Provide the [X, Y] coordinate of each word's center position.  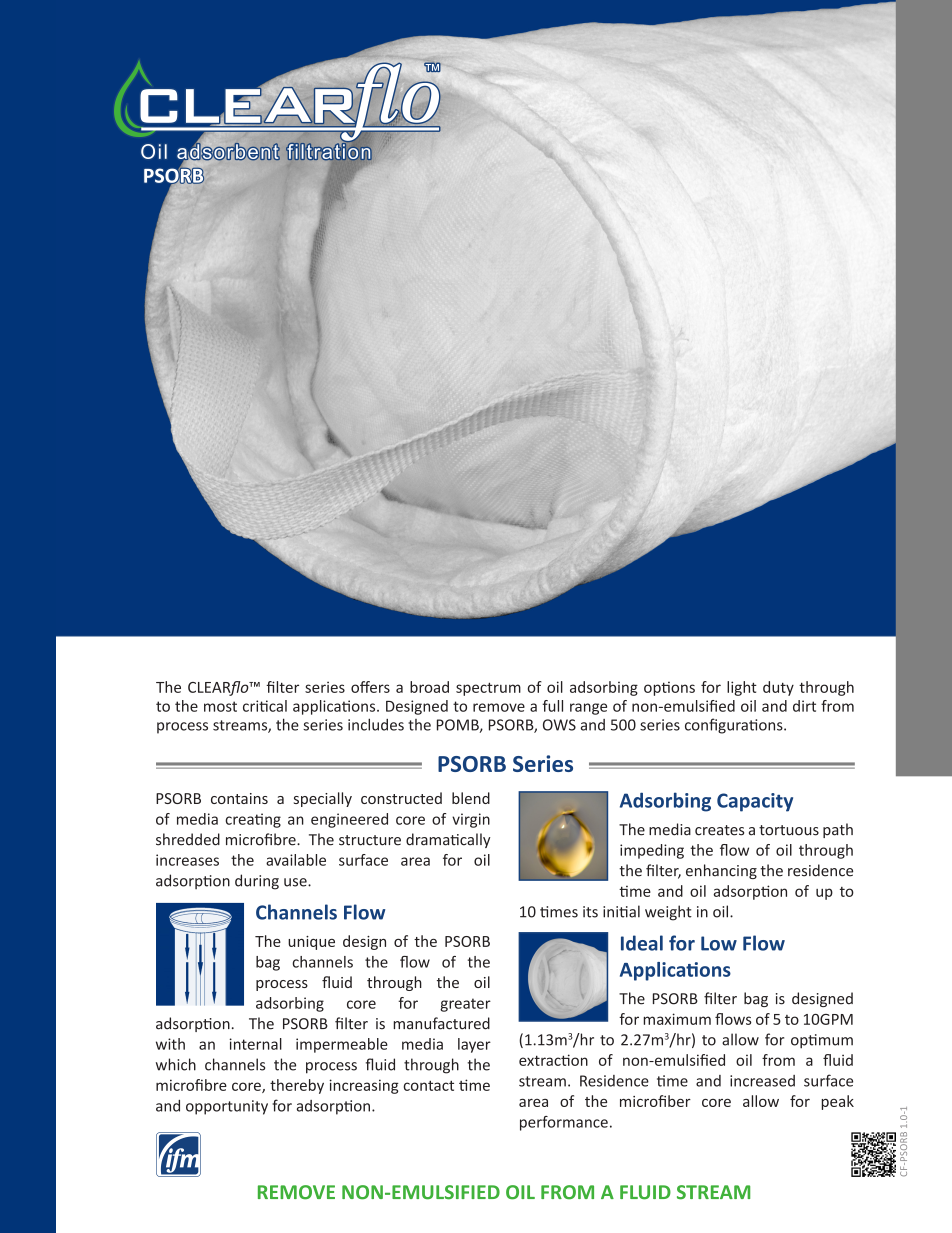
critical [265, 706]
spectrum [488, 689]
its [590, 912]
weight [668, 913]
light [742, 688]
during [257, 882]
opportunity [227, 1107]
